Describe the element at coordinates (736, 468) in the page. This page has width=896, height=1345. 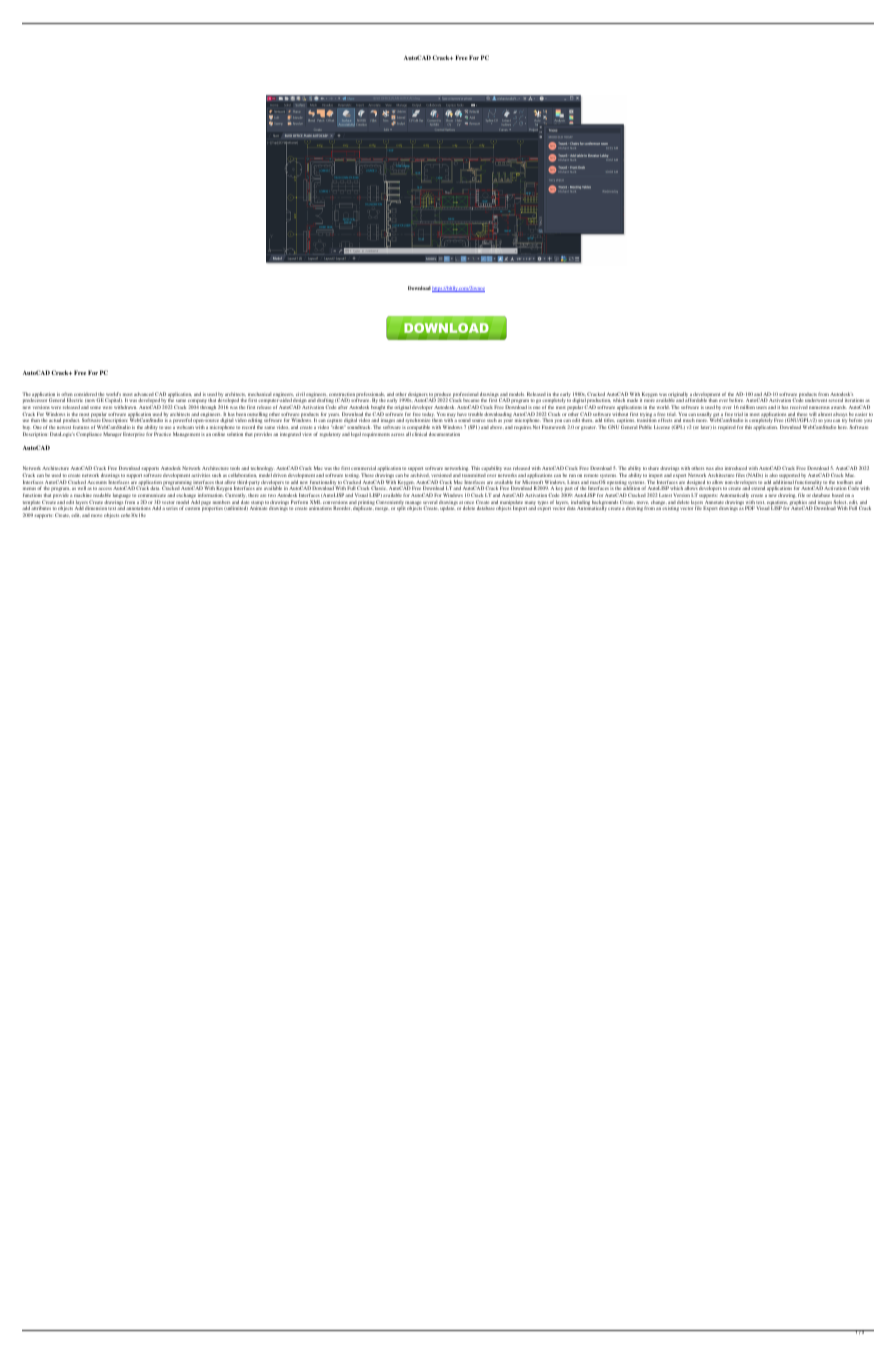
I see `introduced` at that location.
